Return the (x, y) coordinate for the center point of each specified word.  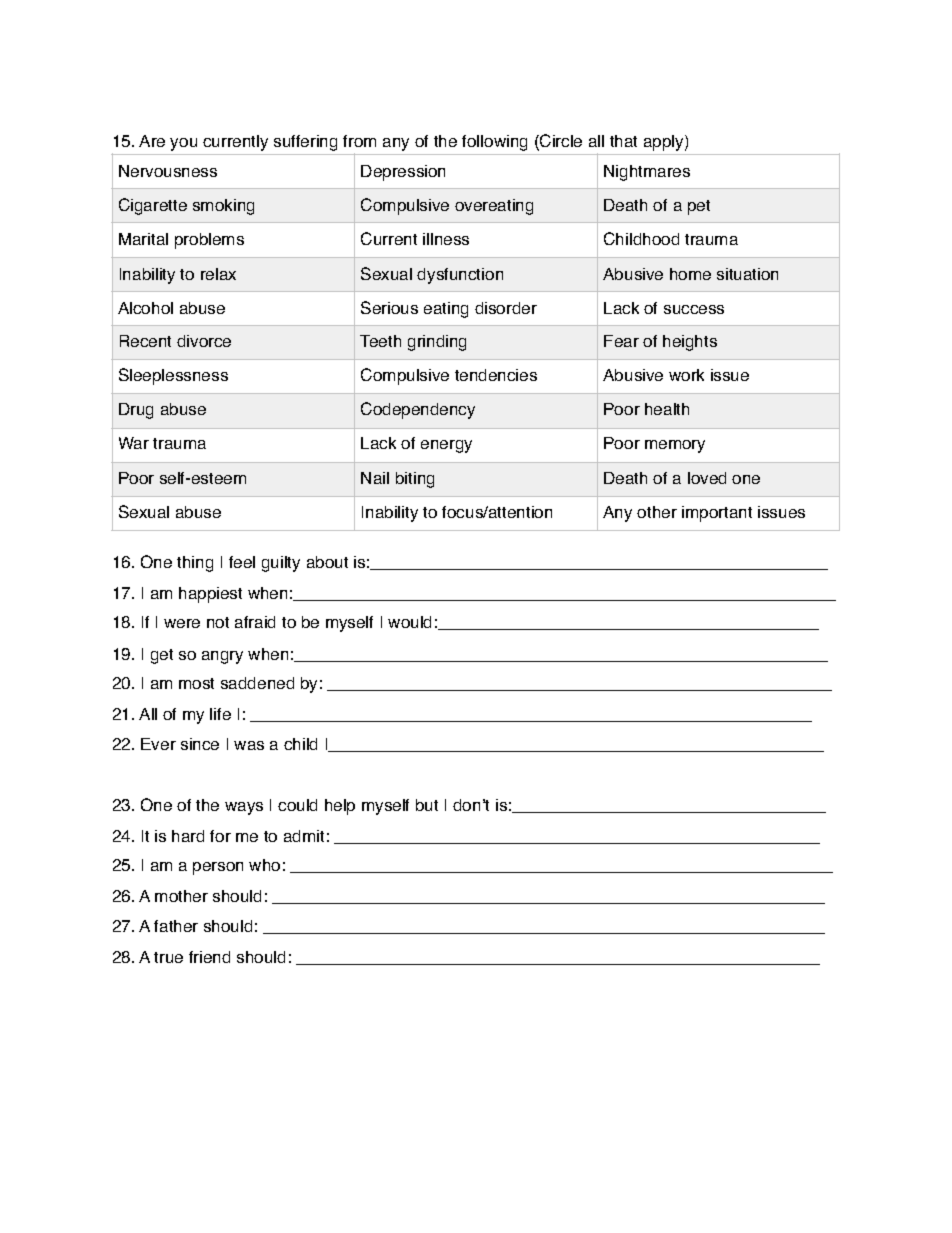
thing (195, 564)
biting (415, 480)
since (200, 744)
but (427, 805)
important (717, 514)
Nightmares (647, 173)
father (176, 926)
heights (690, 343)
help (340, 807)
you (183, 144)
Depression (403, 173)
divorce (204, 341)
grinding (437, 343)
